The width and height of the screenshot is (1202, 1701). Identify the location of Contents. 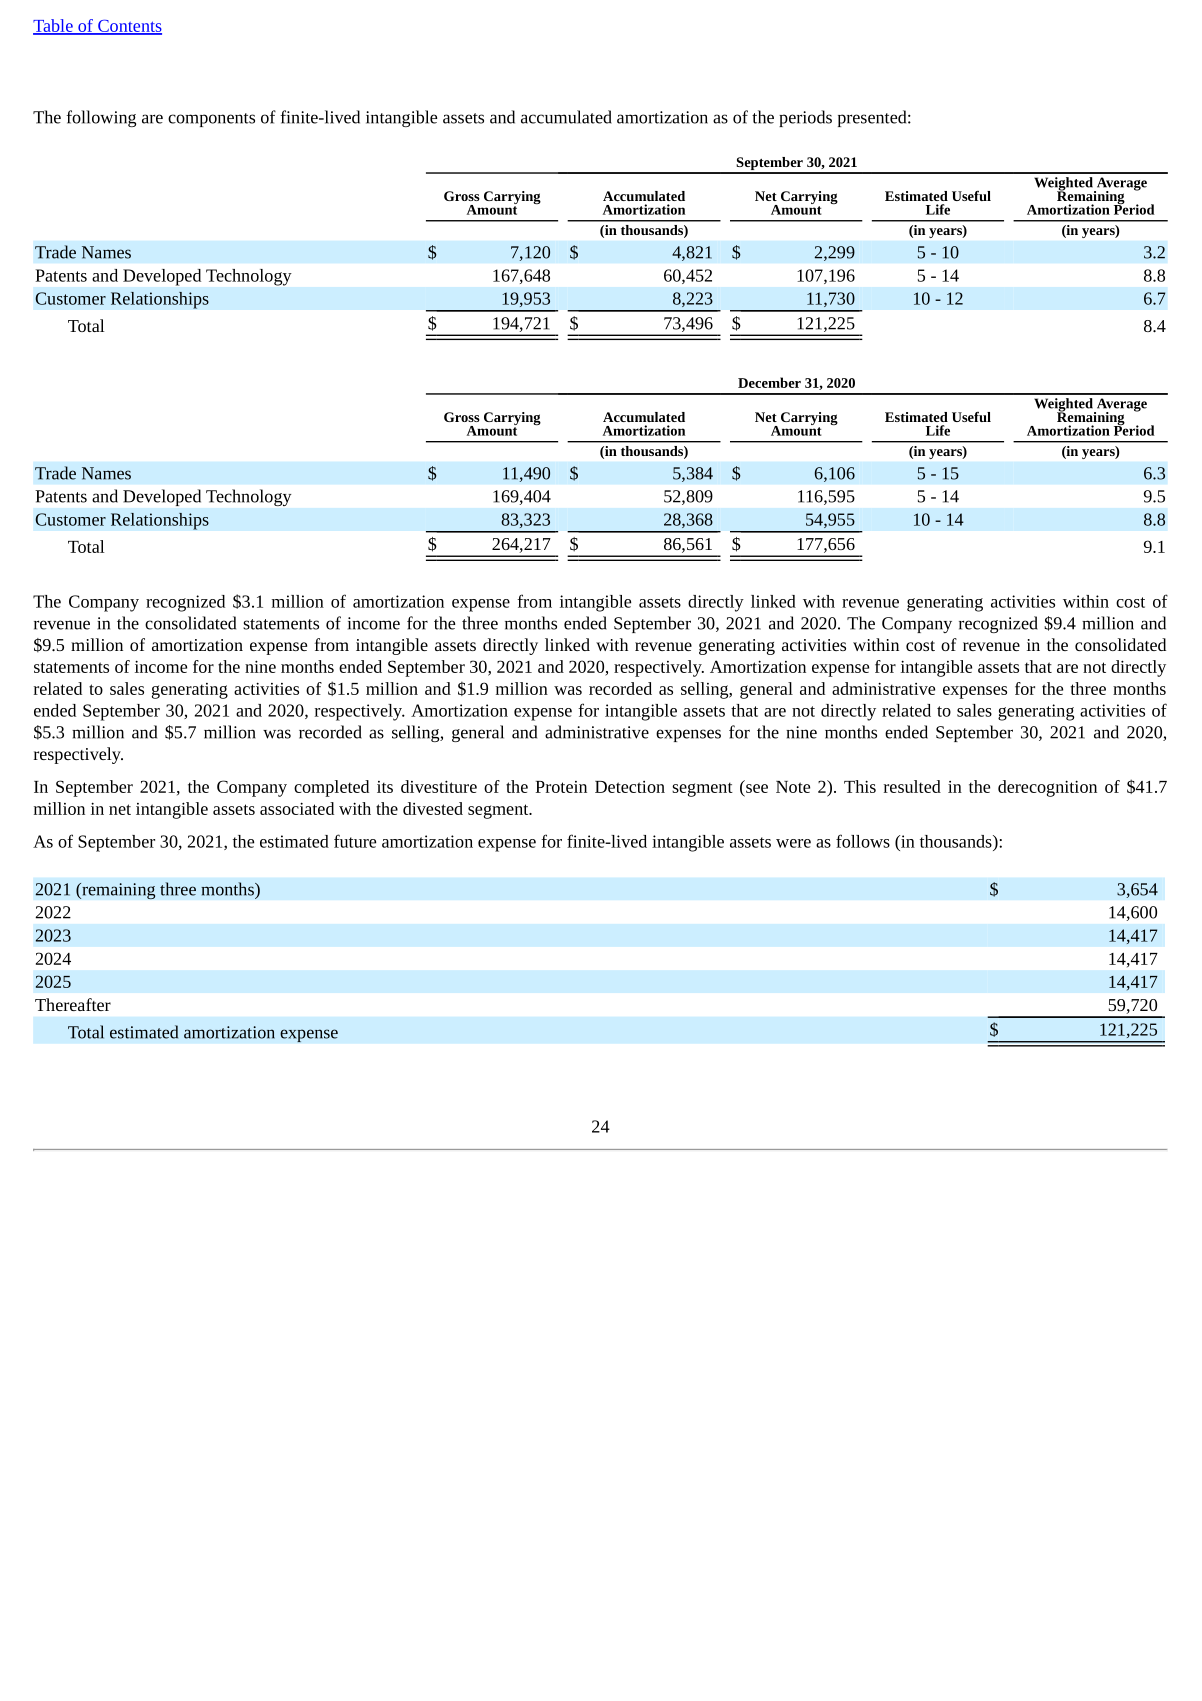
(129, 27).
